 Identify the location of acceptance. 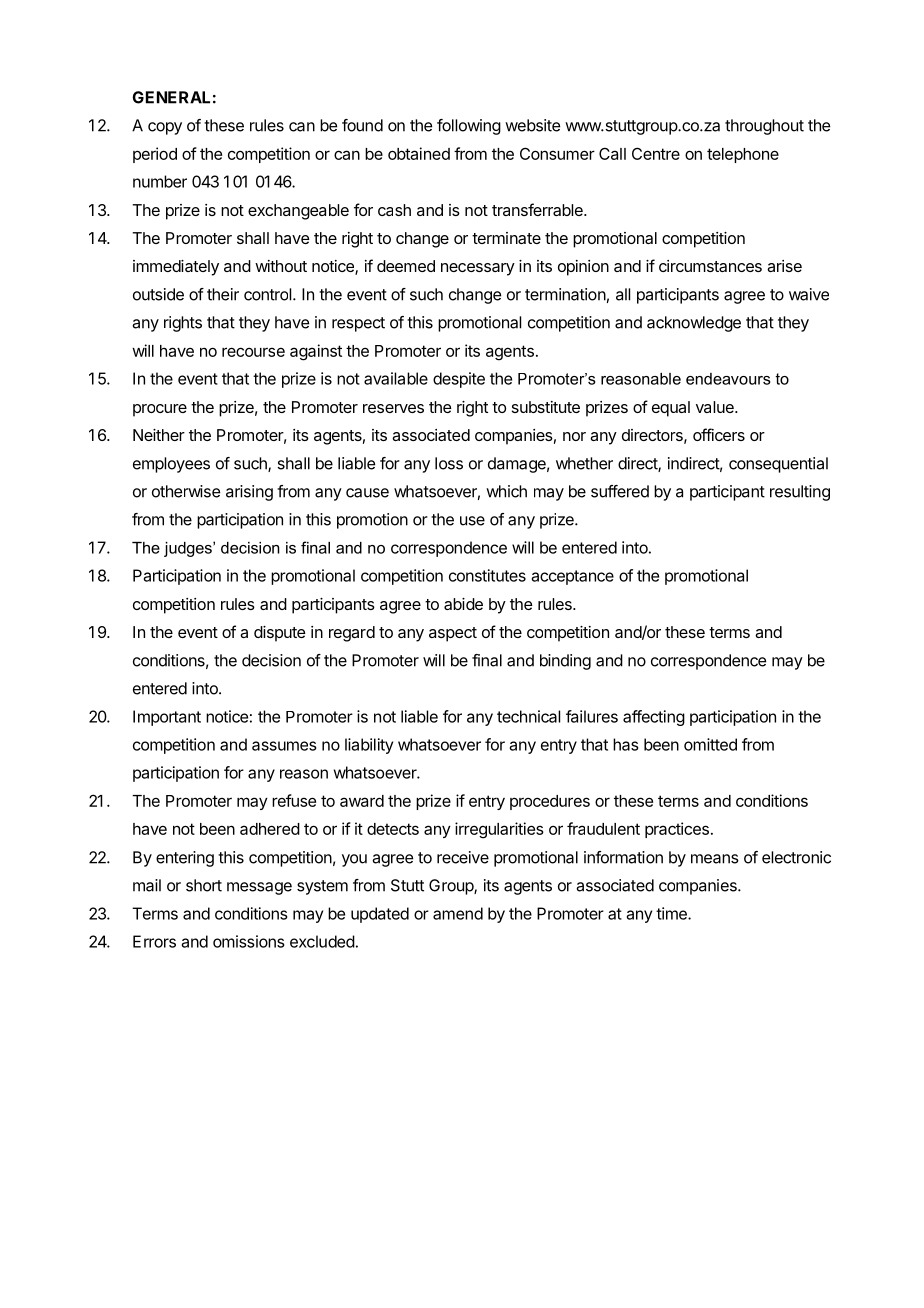
(573, 577).
